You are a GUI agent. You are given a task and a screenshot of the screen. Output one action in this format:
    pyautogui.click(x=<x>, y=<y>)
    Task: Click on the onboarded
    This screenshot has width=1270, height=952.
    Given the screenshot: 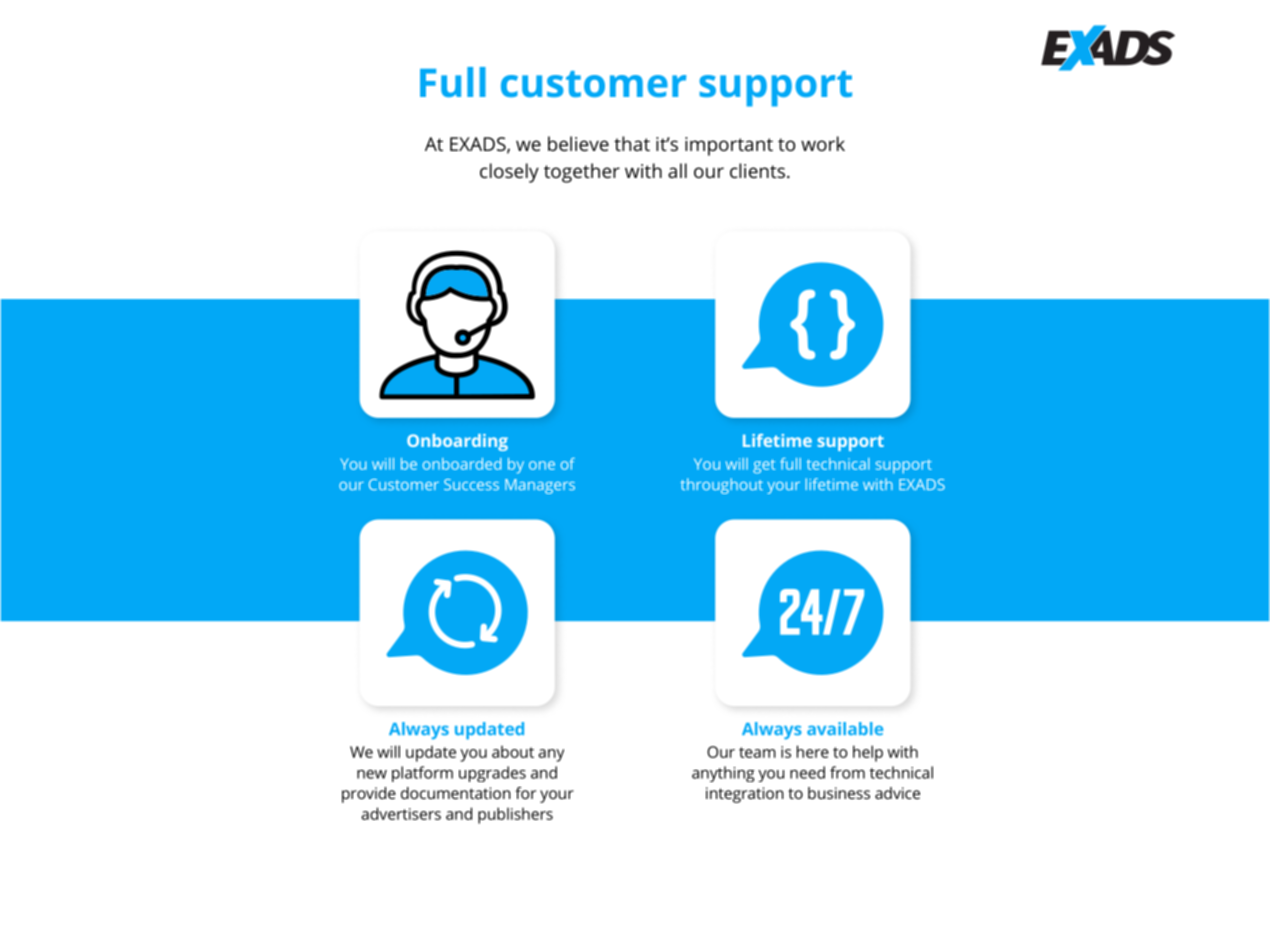 What is the action you would take?
    pyautogui.click(x=462, y=464)
